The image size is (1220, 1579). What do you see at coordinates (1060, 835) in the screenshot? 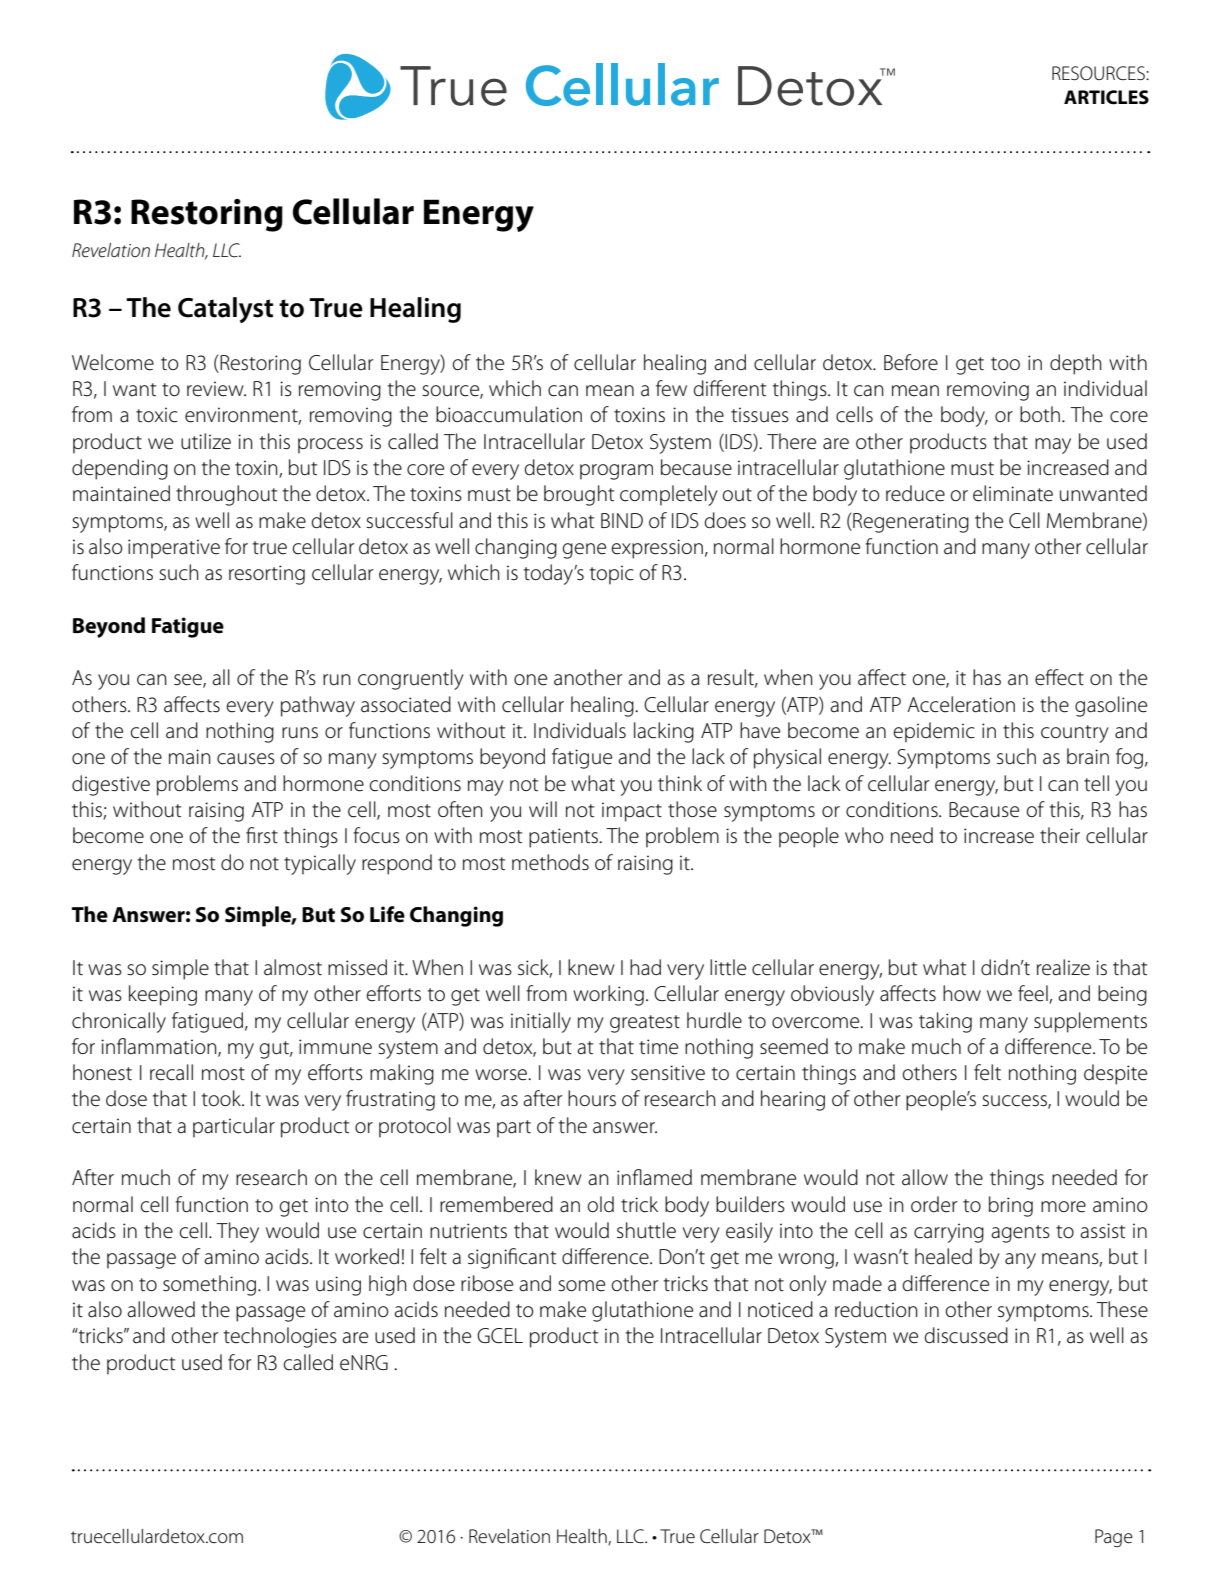
I see `their` at bounding box center [1060, 835].
